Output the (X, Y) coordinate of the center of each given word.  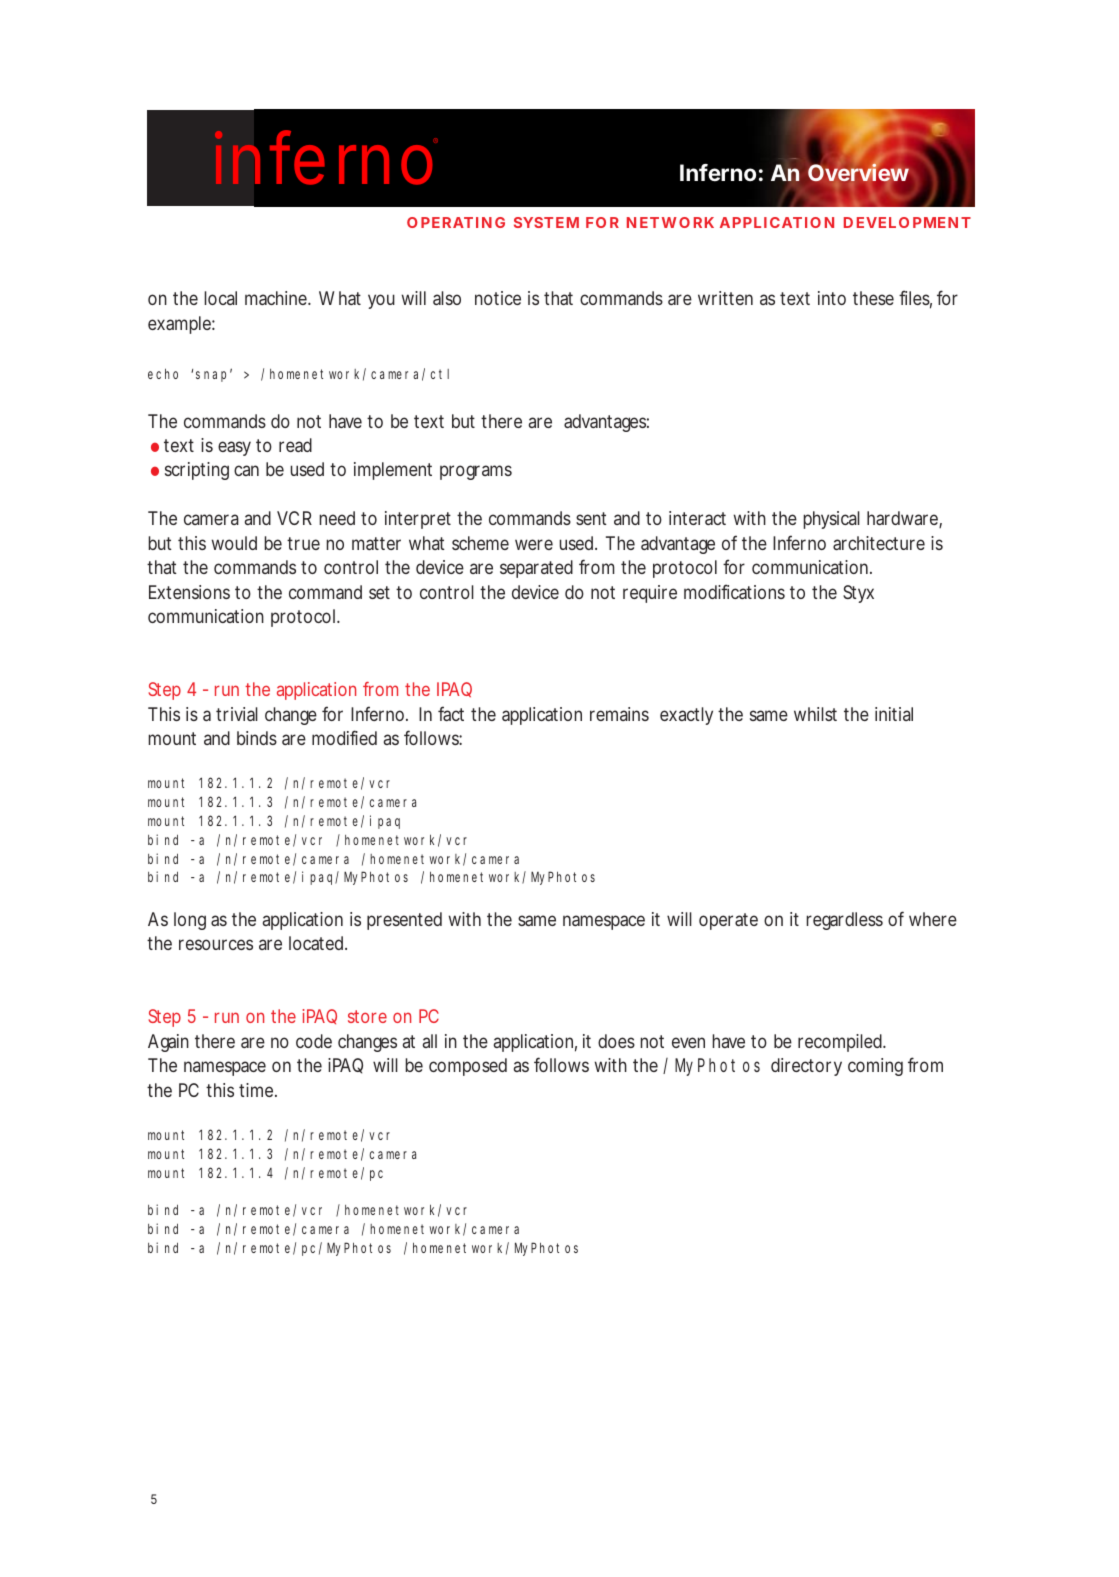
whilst (815, 714)
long (190, 921)
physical (831, 520)
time (256, 1090)
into (832, 298)
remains (619, 714)
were (534, 544)
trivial (237, 714)
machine (276, 298)
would (234, 543)
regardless (844, 921)
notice (498, 298)
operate (728, 921)
